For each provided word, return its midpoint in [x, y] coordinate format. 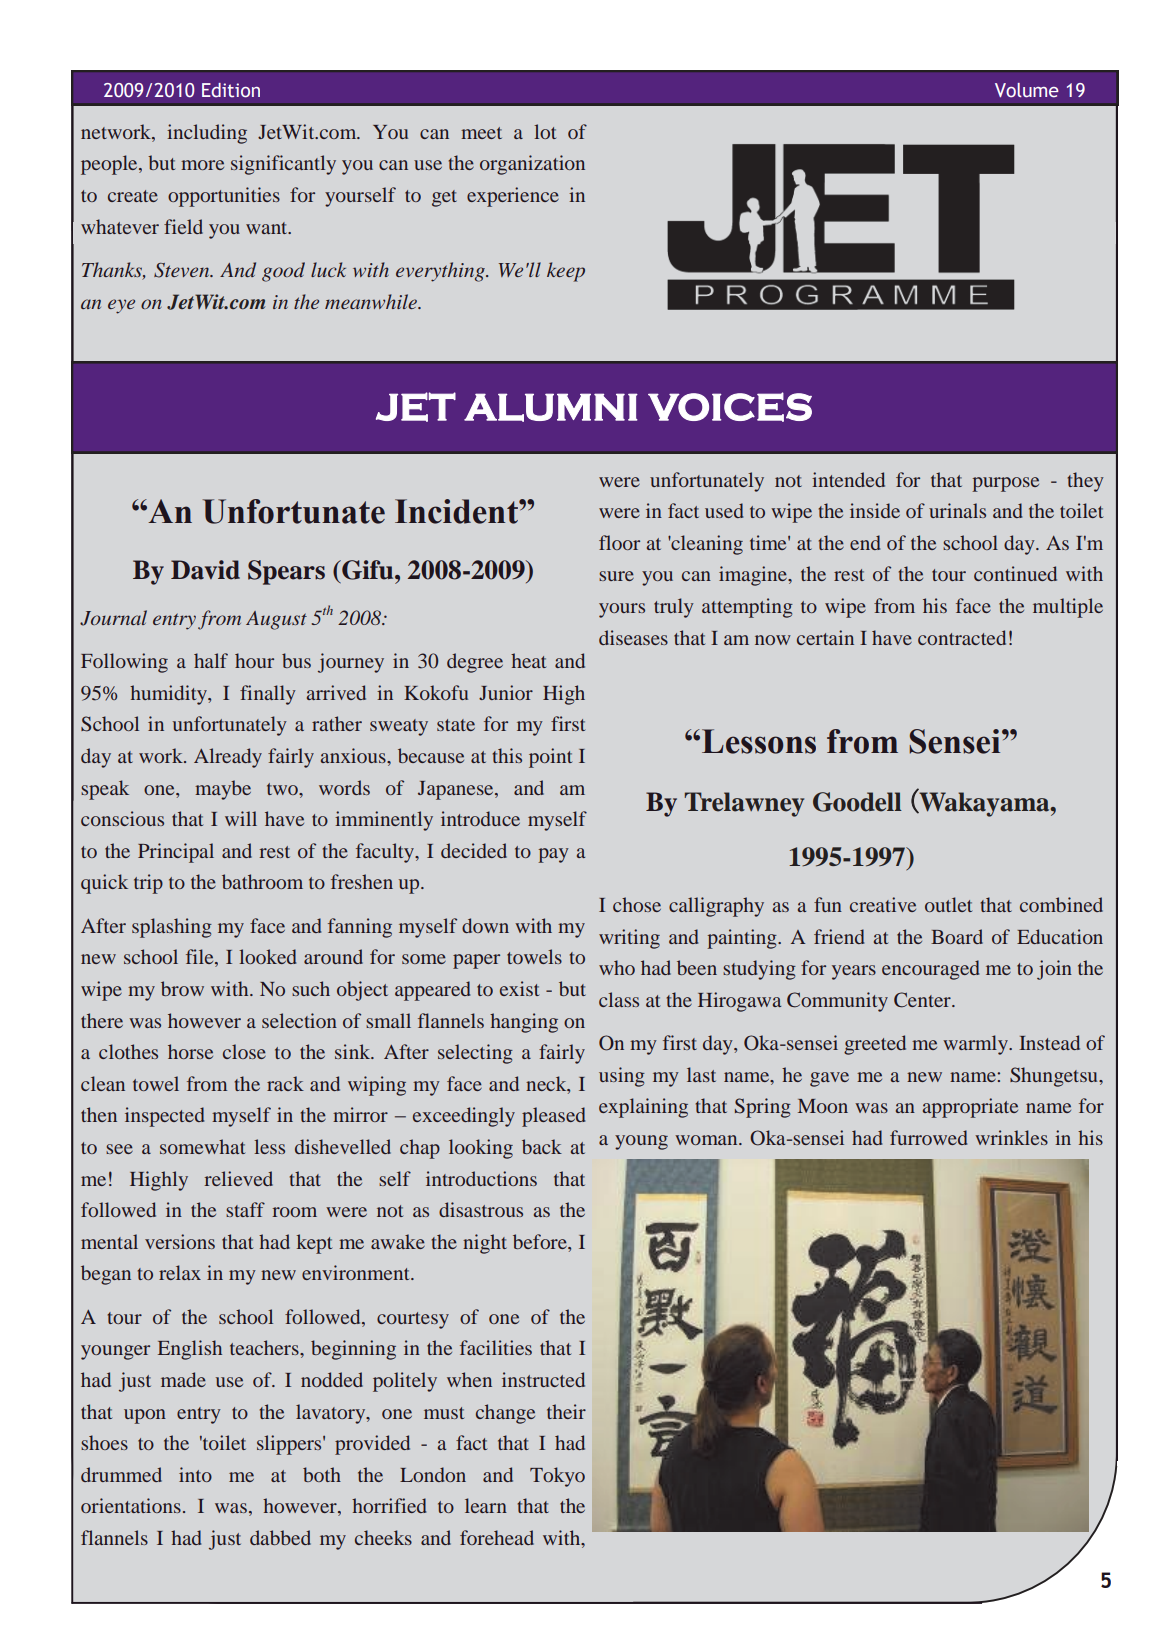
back [542, 1146]
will [241, 818]
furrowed [928, 1137]
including [207, 134]
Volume [1027, 90]
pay [553, 855]
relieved [238, 1178]
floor [619, 542]
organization [532, 165]
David [205, 570]
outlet [948, 904]
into [195, 1474]
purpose [1005, 484]
